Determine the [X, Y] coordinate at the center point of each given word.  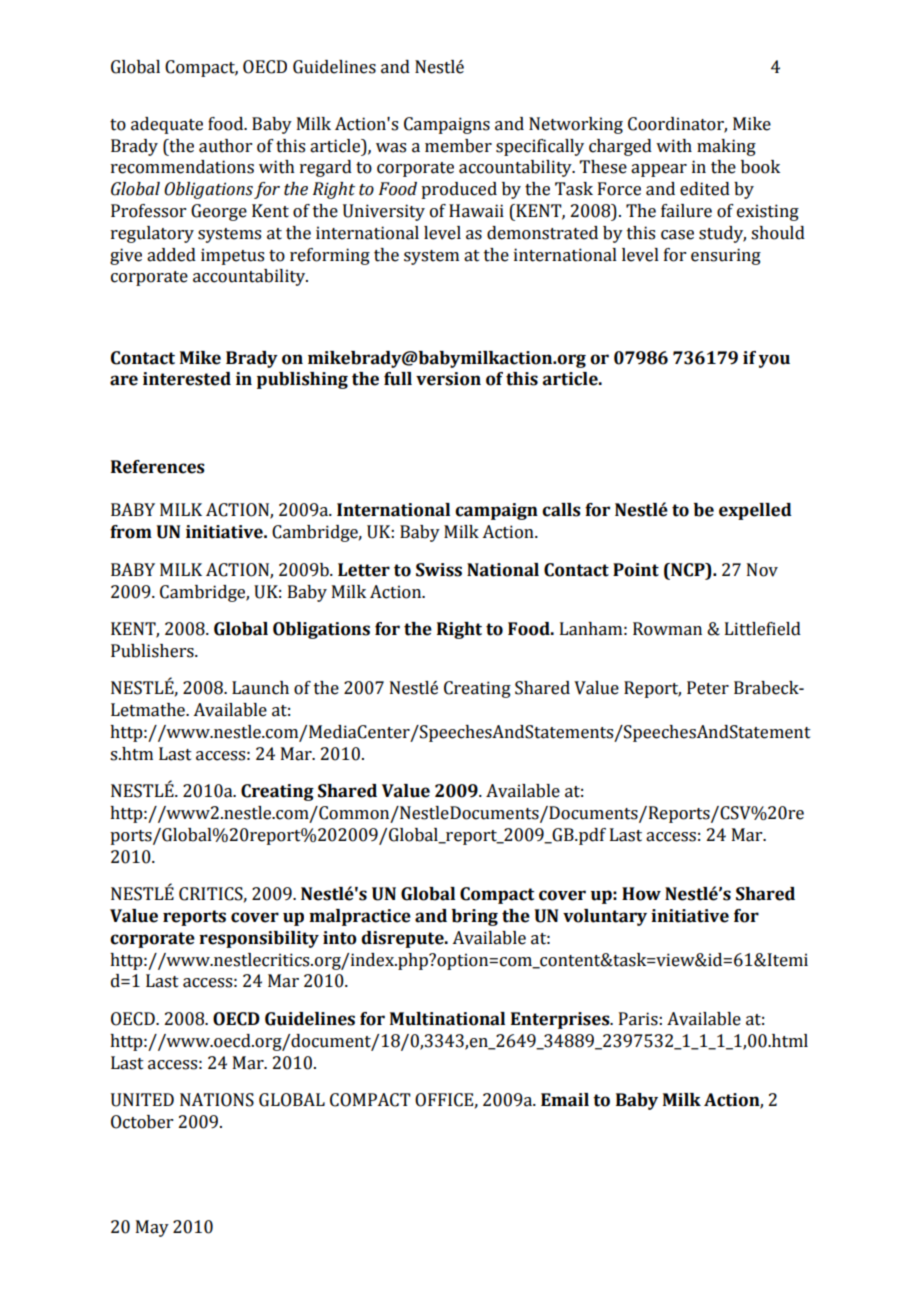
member [458, 146]
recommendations [182, 167]
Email [565, 1100]
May [152, 1228]
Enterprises [561, 1020]
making [726, 147]
